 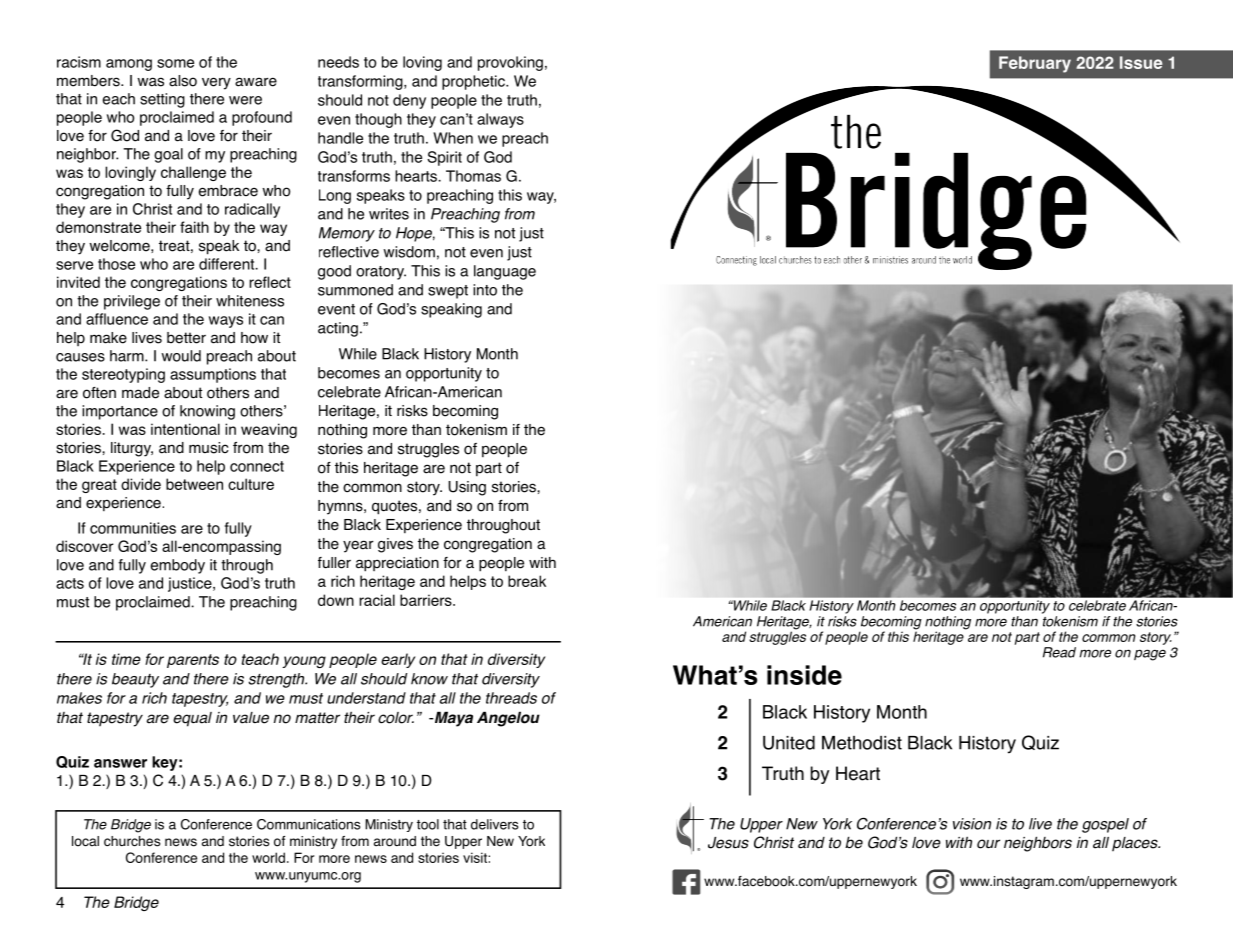 I want to click on very, so click(x=216, y=83).
